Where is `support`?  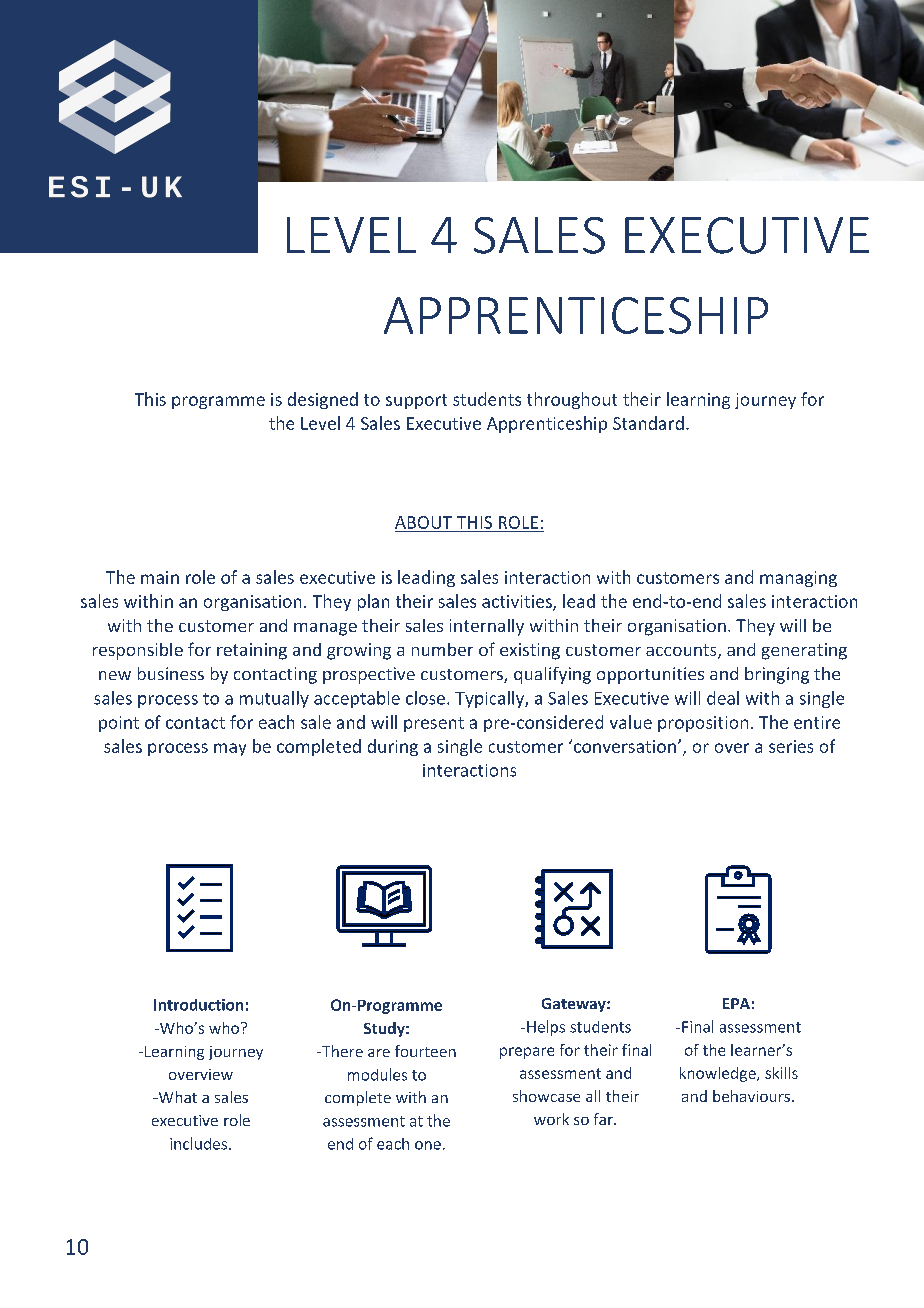 support is located at coordinates (416, 401).
